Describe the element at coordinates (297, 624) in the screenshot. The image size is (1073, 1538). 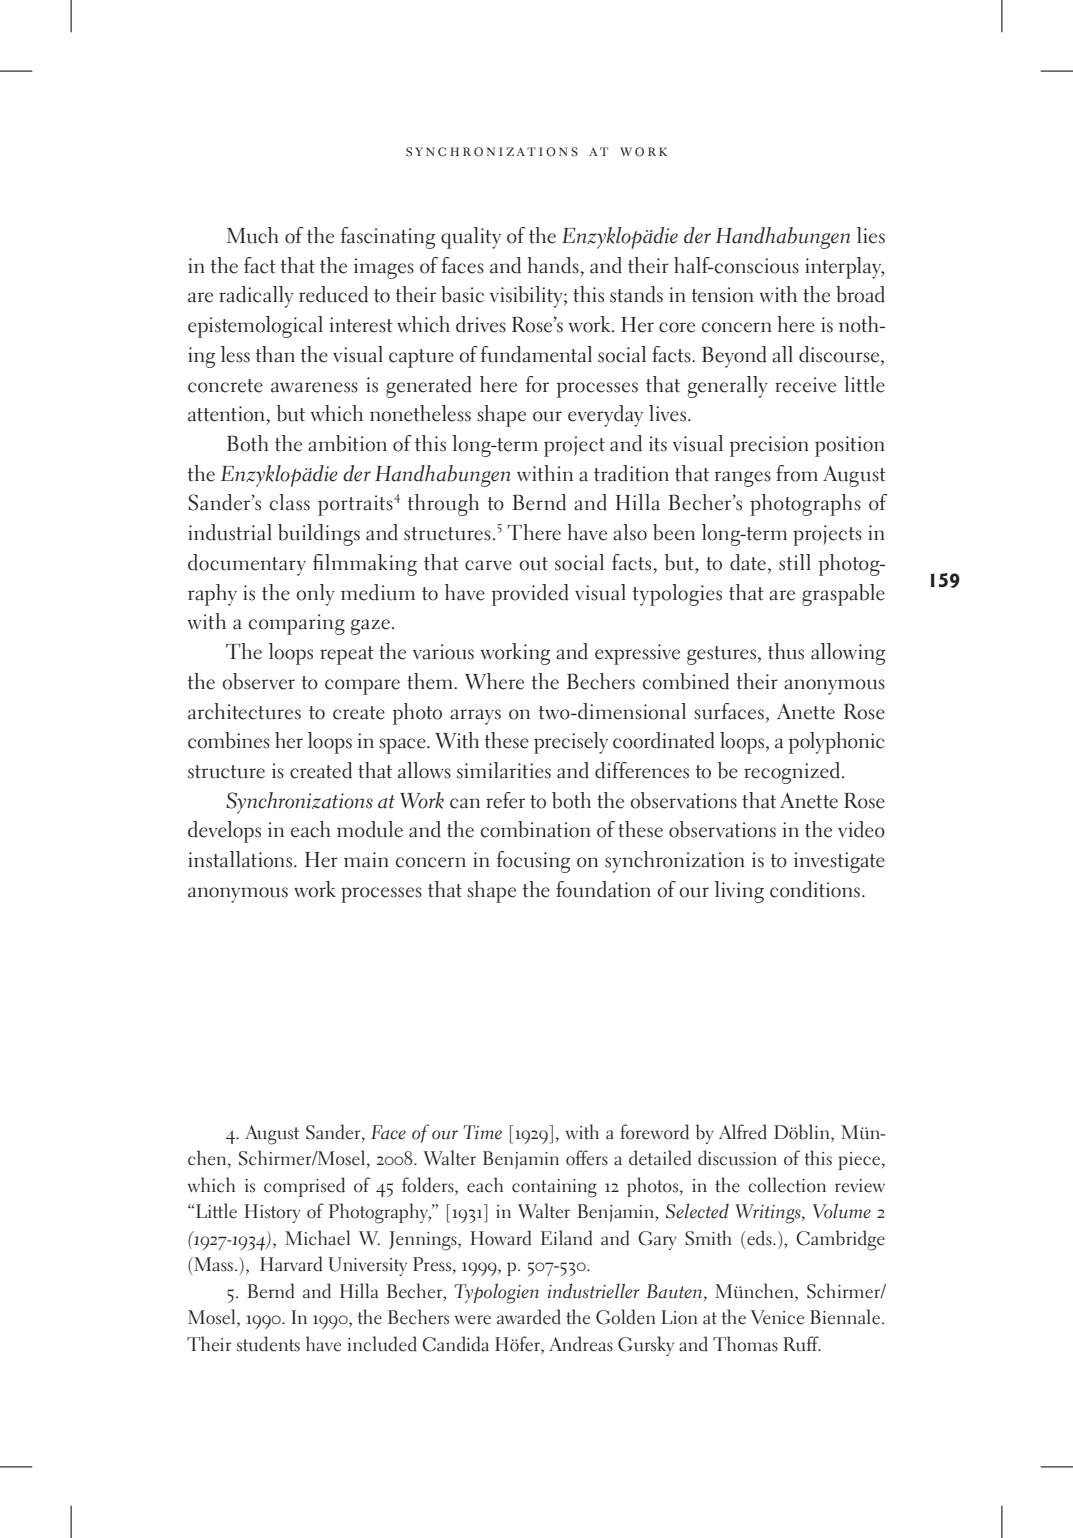
I see `comparing` at that location.
